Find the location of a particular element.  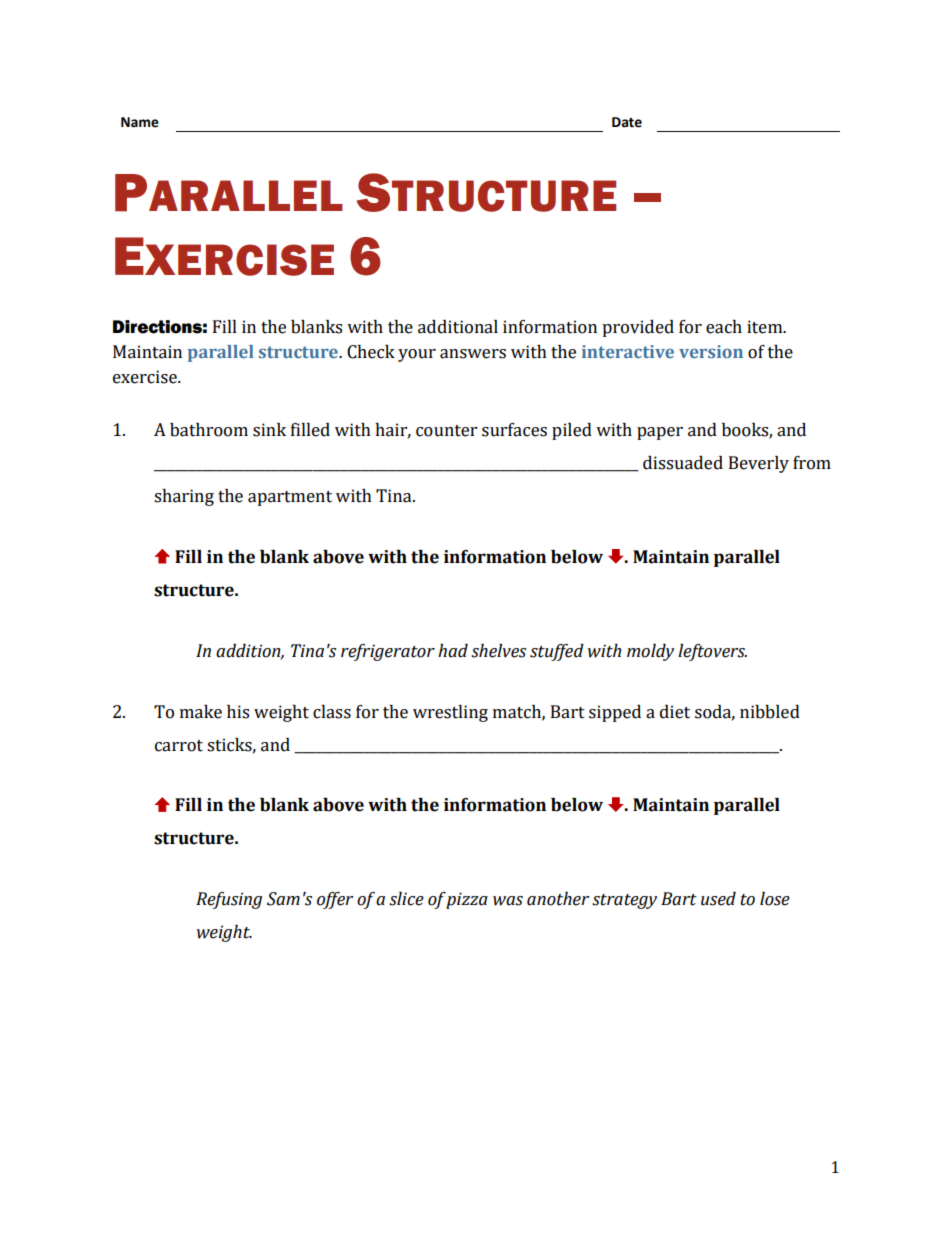

Date is located at coordinates (627, 122).
